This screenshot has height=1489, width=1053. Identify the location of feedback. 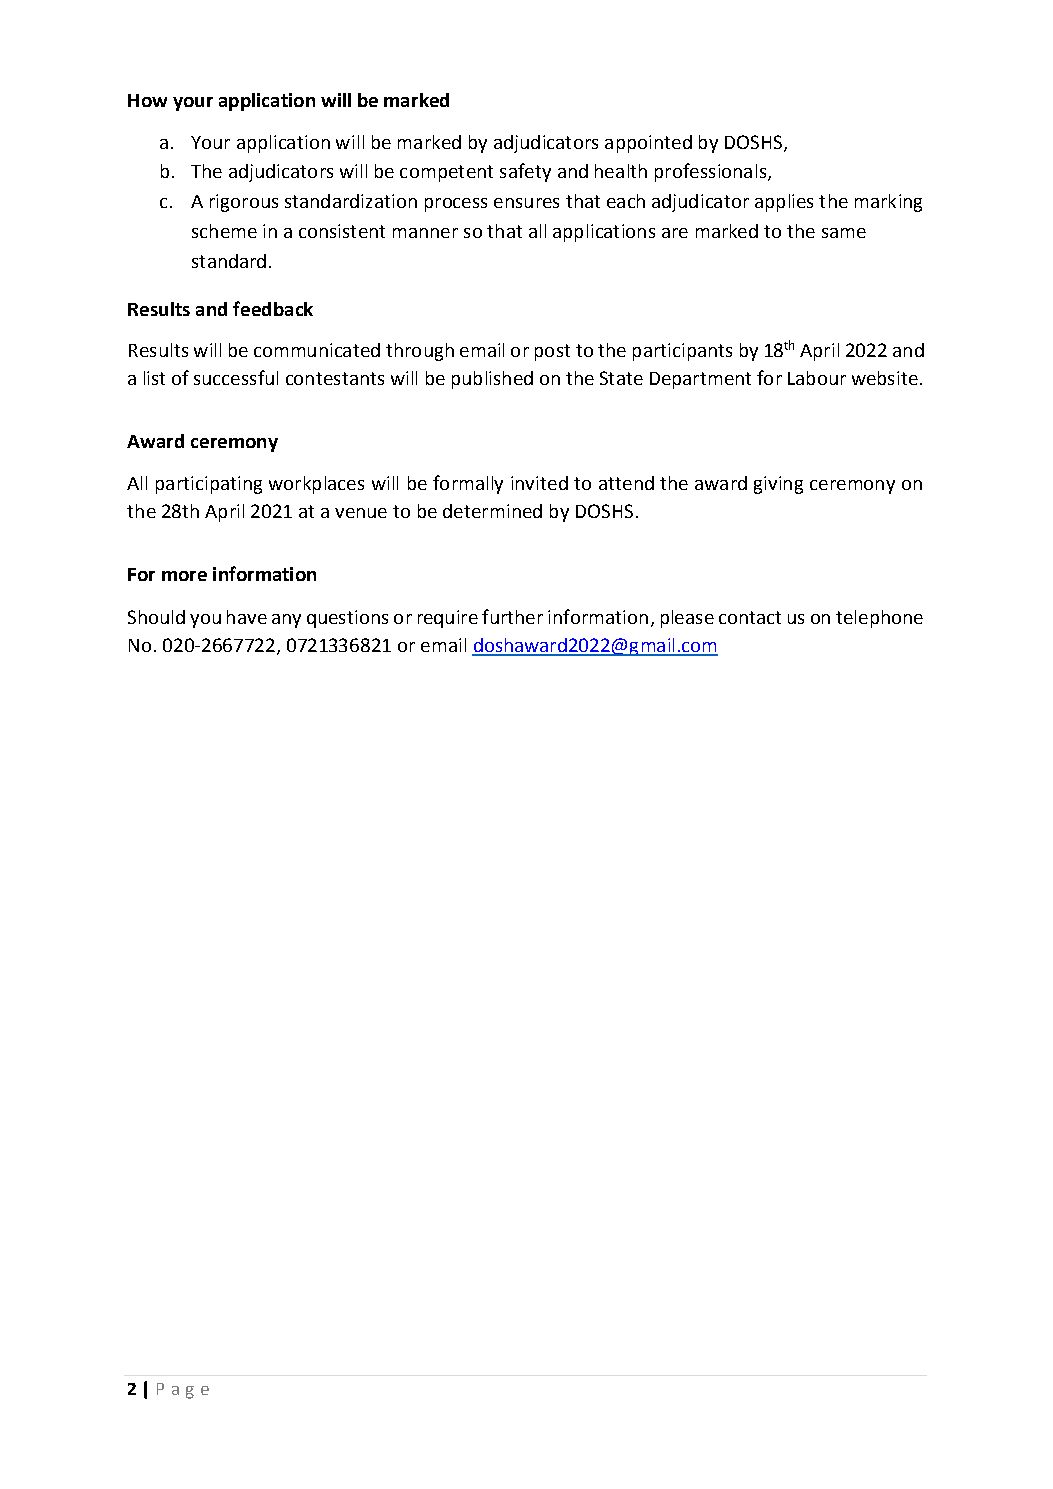
(273, 308).
